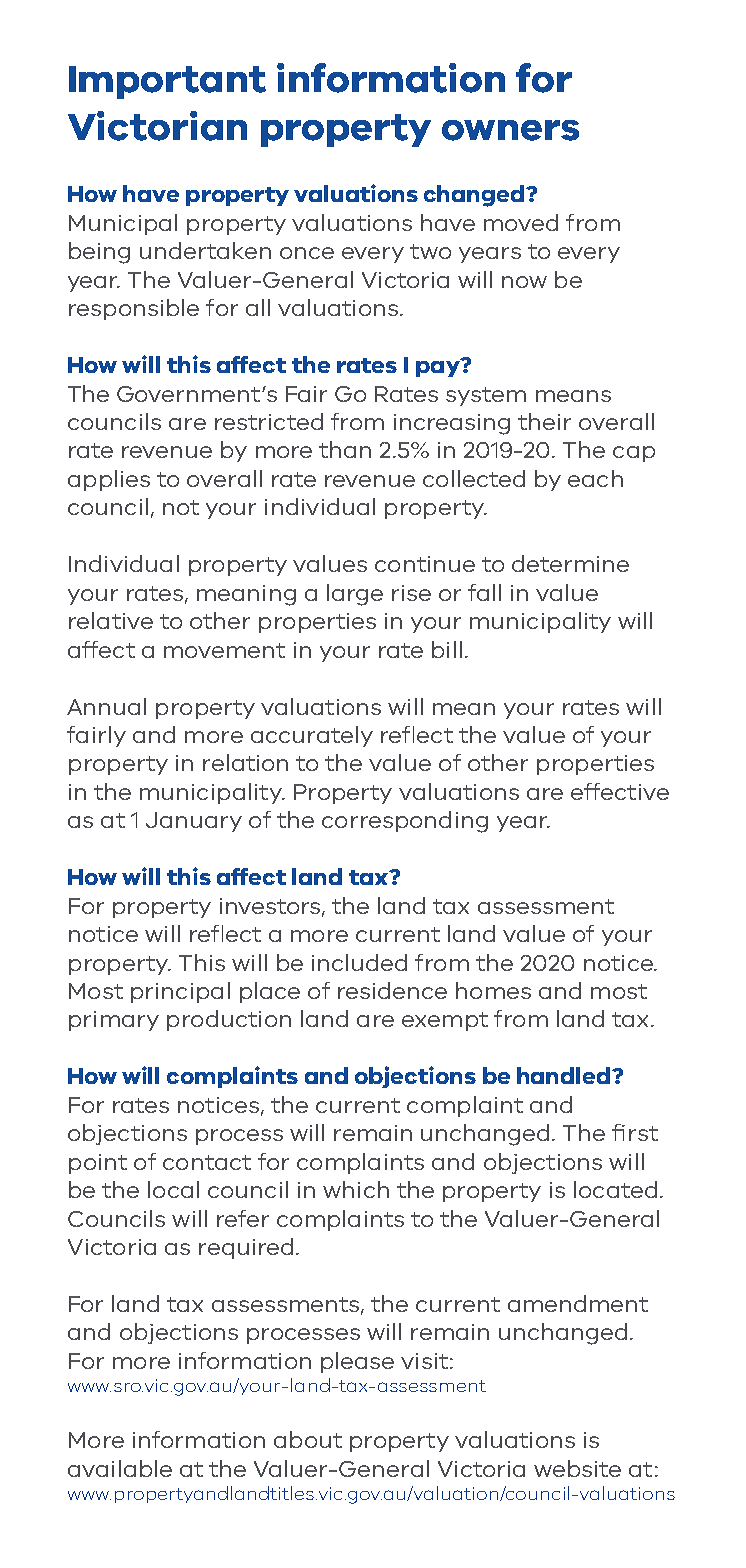 Image resolution: width=746 pixels, height=1568 pixels. What do you see at coordinates (167, 82) in the document?
I see `Important` at bounding box center [167, 82].
